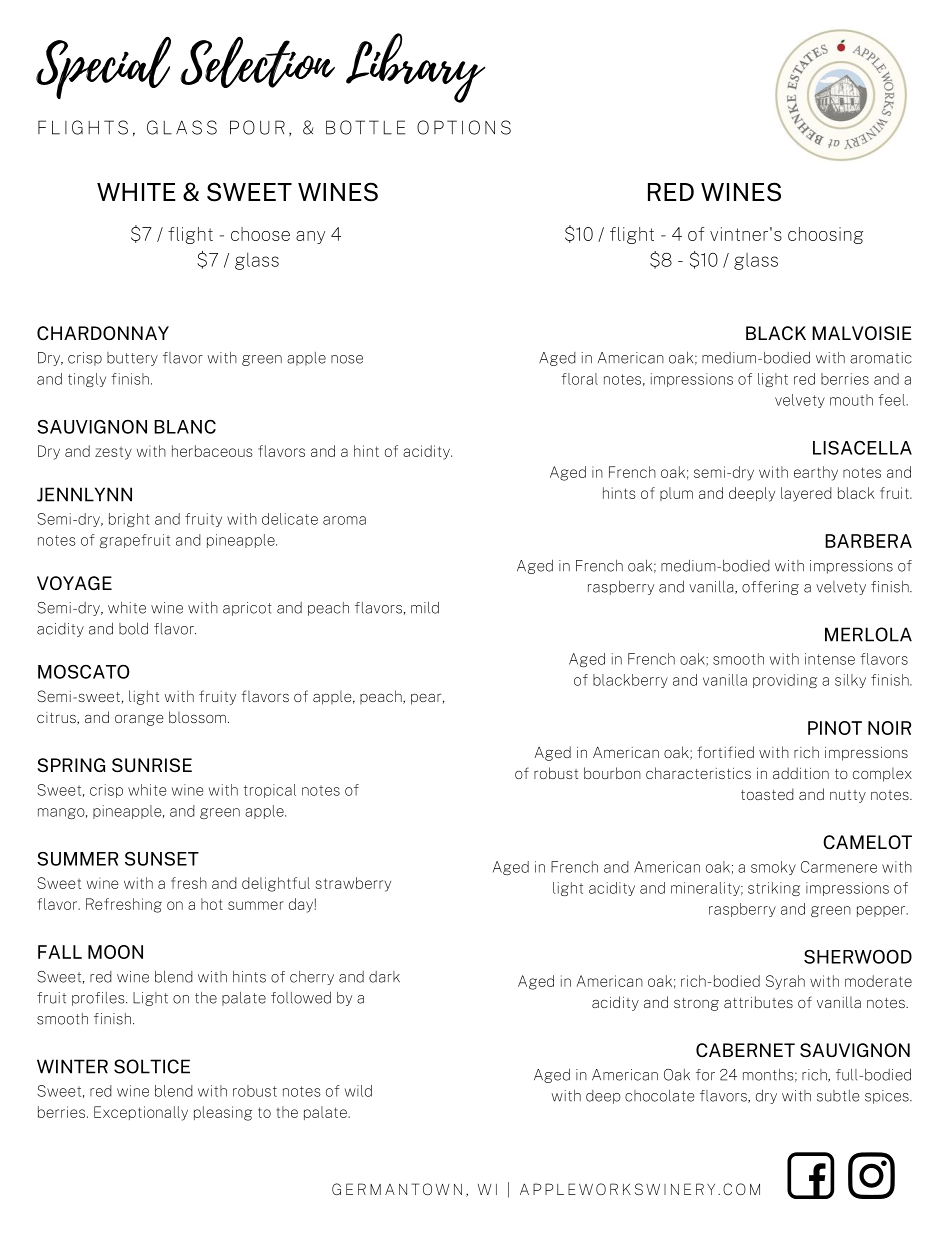 This image has width=952, height=1233. I want to click on wild, so click(358, 1091).
